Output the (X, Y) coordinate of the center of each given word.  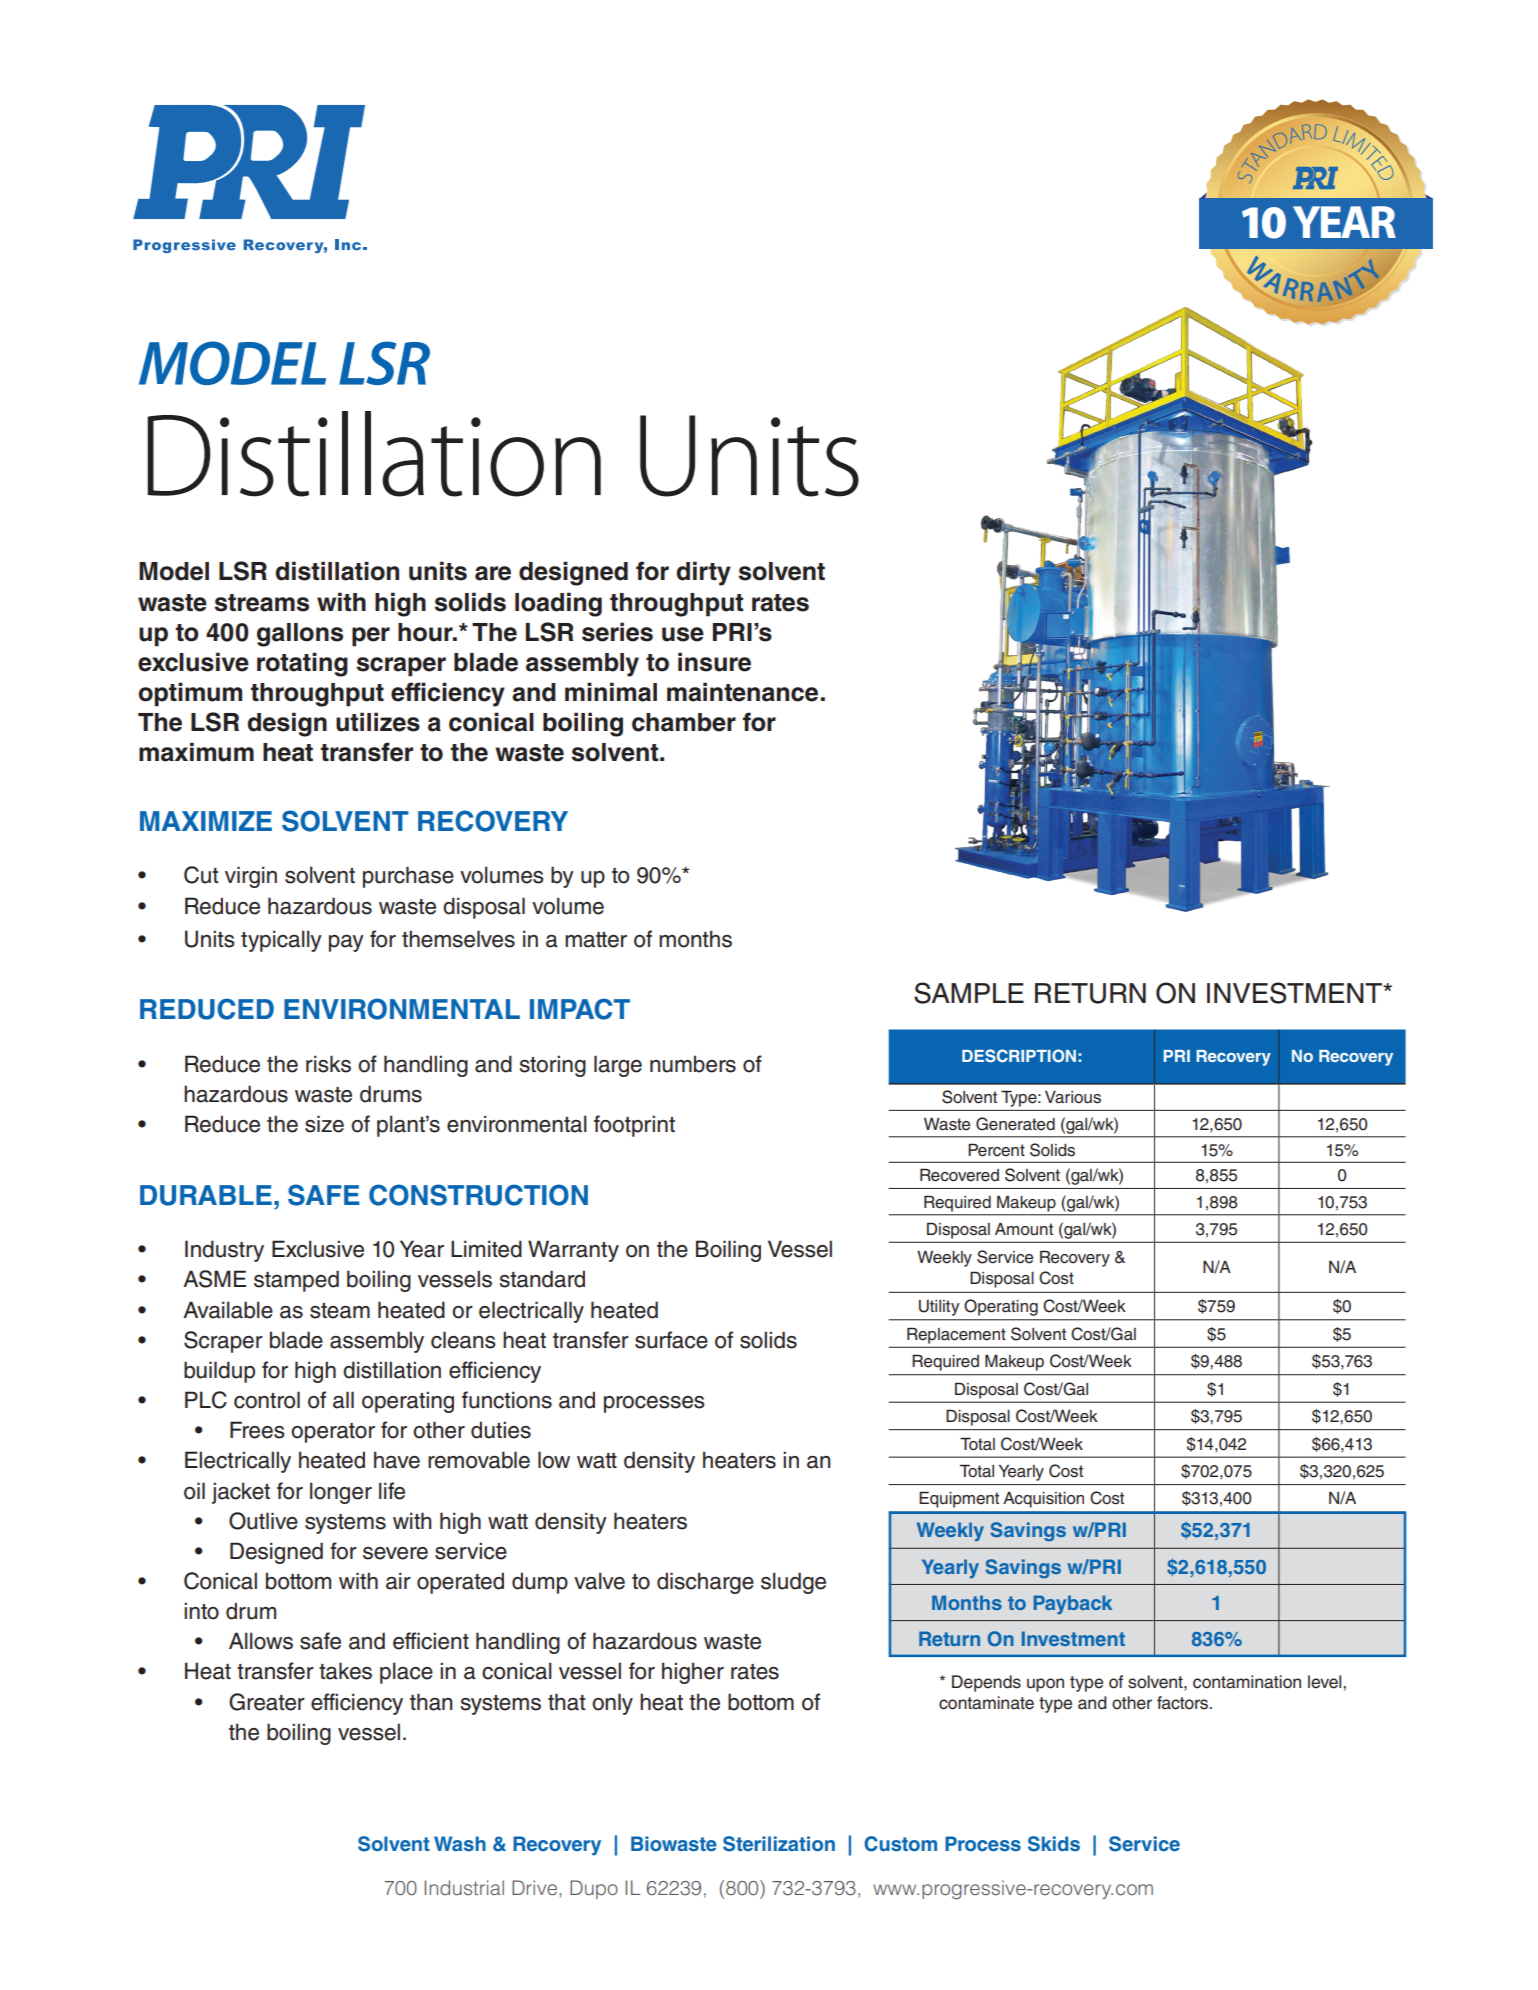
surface (671, 1340)
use (683, 634)
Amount (1024, 1229)
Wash (460, 1843)
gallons (300, 635)
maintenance (742, 692)
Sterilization (779, 1844)
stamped (296, 1281)
